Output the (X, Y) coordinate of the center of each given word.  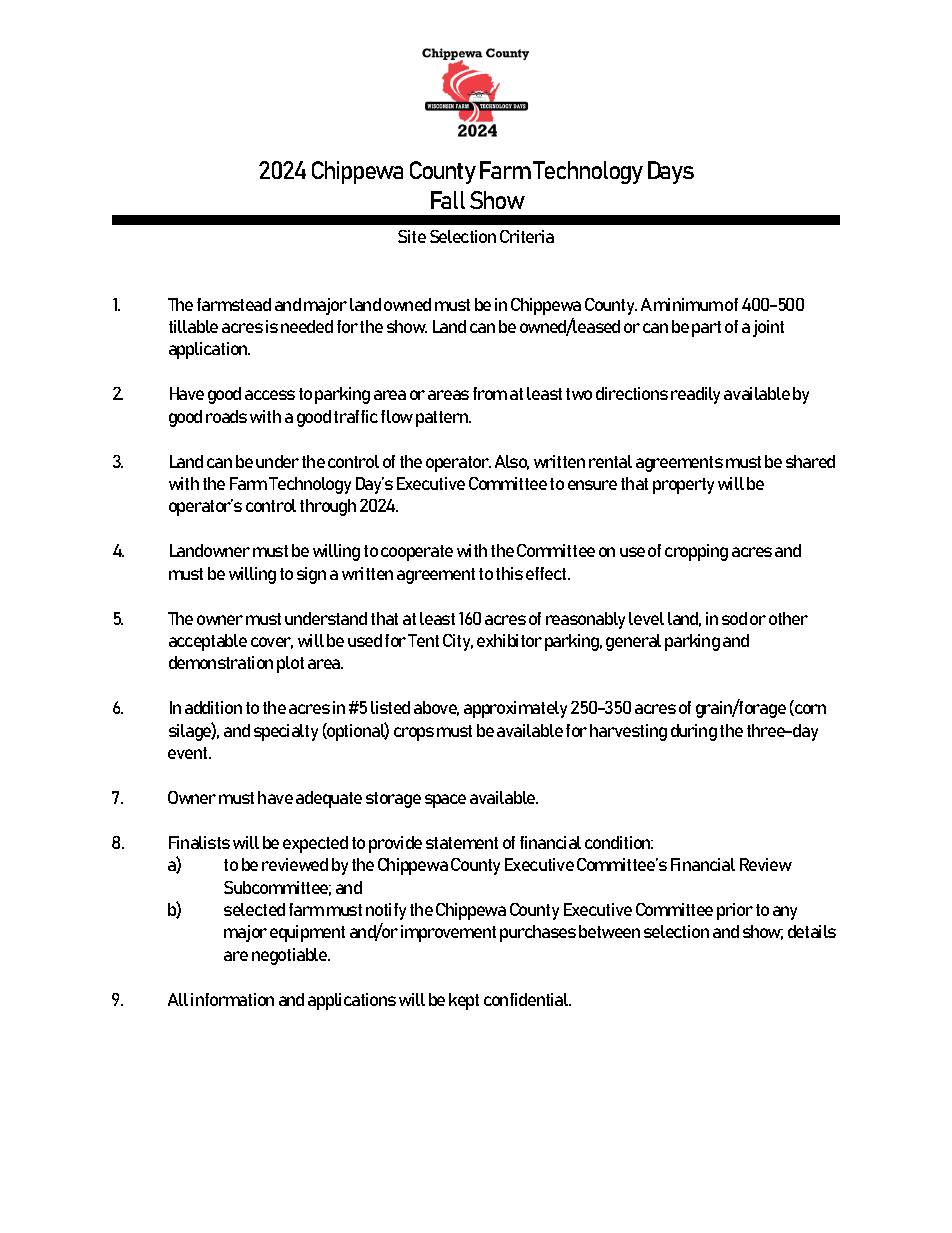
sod (734, 618)
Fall (448, 200)
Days (671, 172)
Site (412, 236)
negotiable (291, 956)
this (509, 573)
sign (311, 575)
